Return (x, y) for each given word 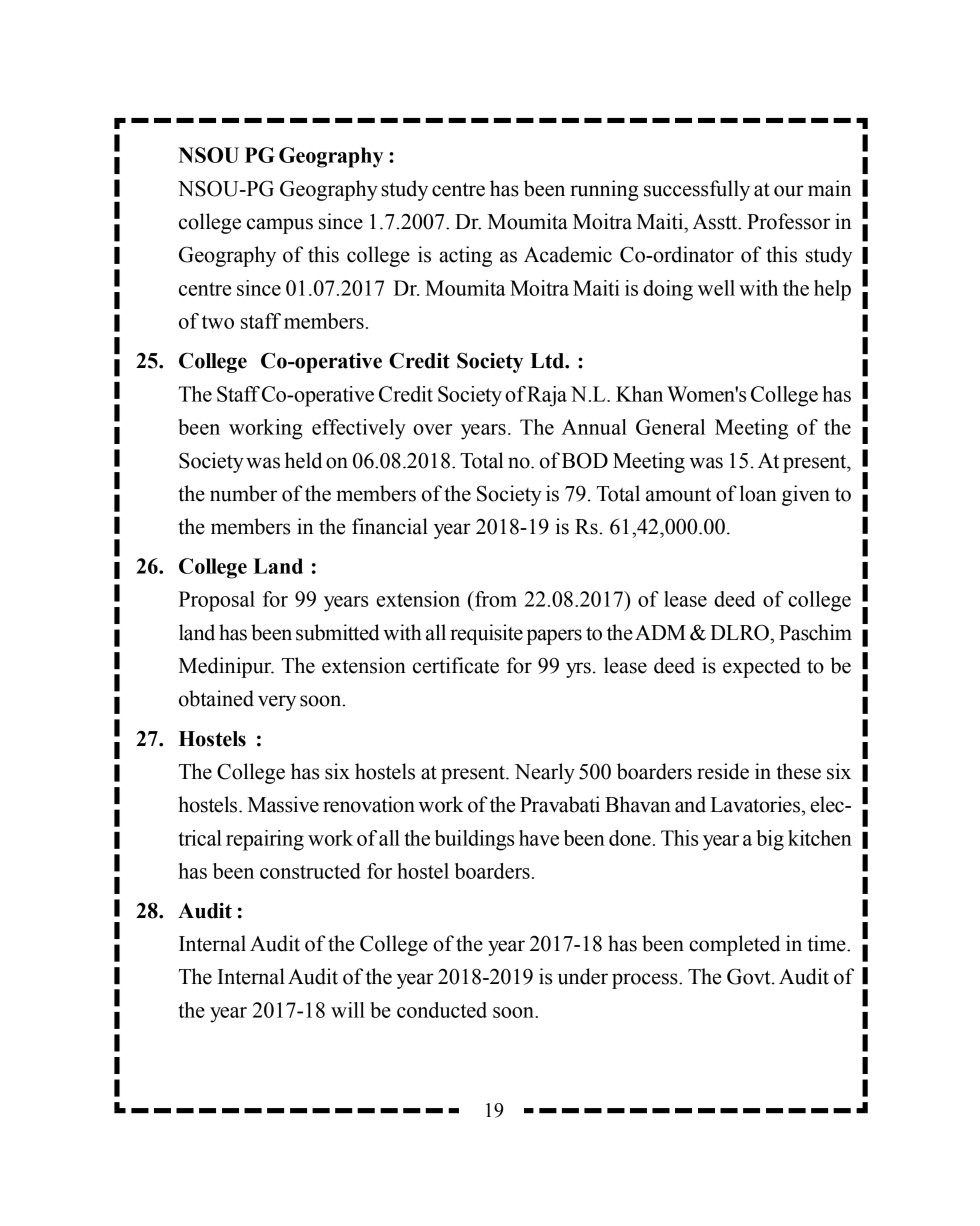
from (495, 599)
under (583, 976)
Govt (750, 976)
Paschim (815, 632)
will (348, 1010)
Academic (568, 254)
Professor (788, 221)
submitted (338, 632)
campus (280, 226)
